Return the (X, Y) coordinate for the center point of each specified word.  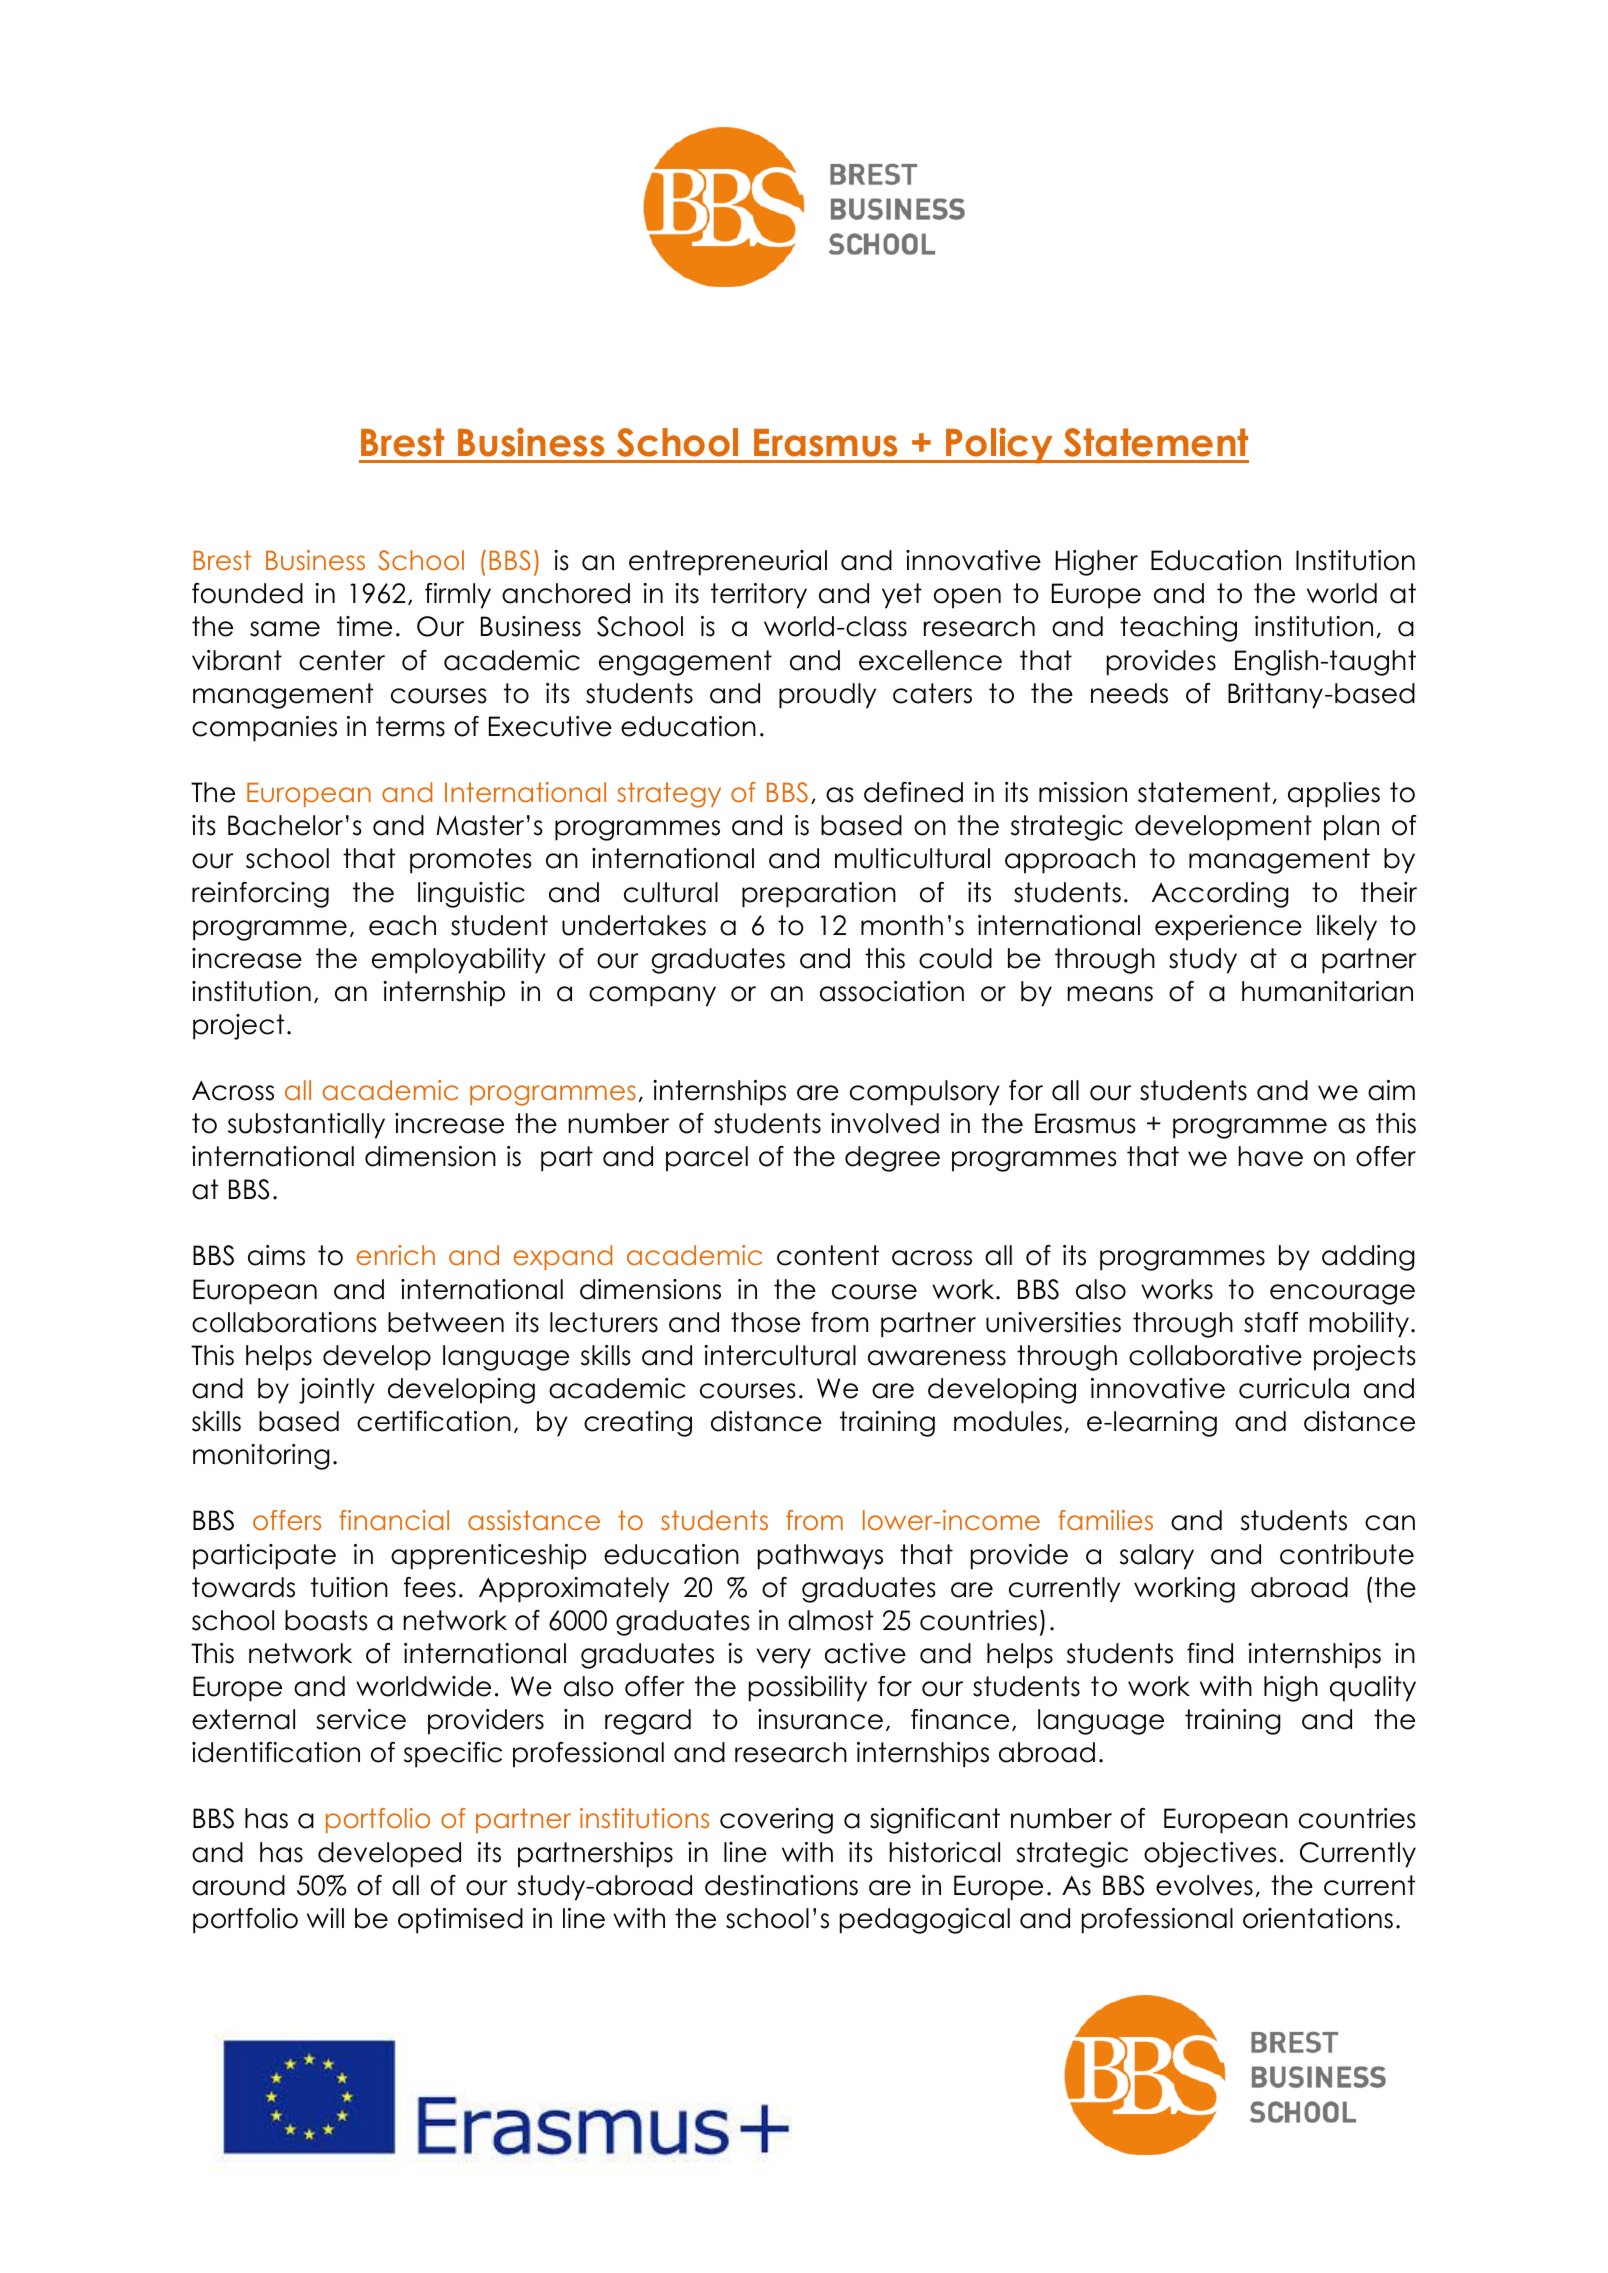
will (325, 1918)
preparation (819, 895)
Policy (999, 445)
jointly (337, 1391)
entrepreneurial (728, 563)
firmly (458, 596)
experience (1228, 928)
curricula (1294, 1388)
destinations (781, 1885)
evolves (1204, 1885)
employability (459, 961)
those (765, 1322)
